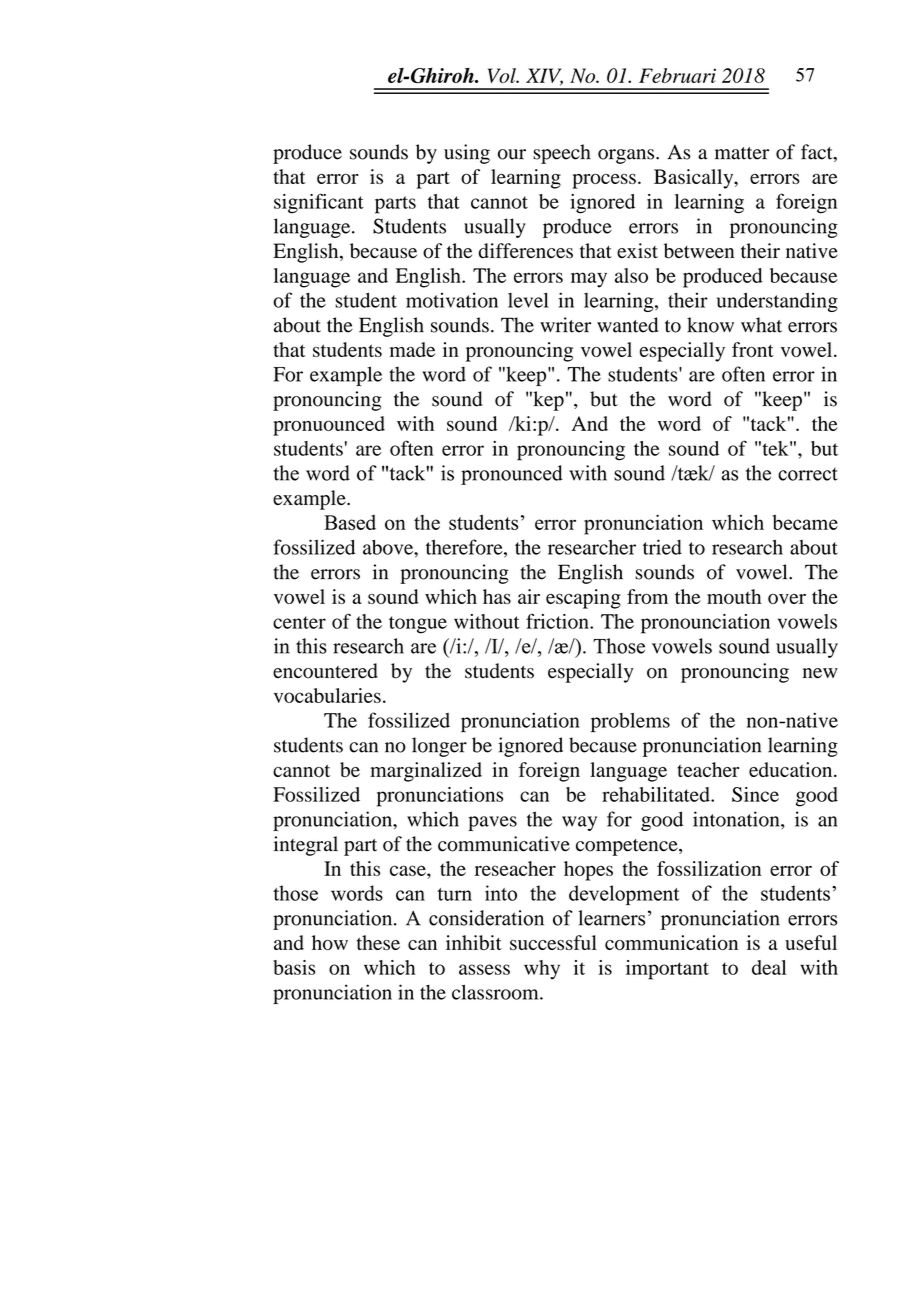 This page has width=924, height=1305. What do you see at coordinates (529, 596) in the page?
I see `air` at bounding box center [529, 596].
